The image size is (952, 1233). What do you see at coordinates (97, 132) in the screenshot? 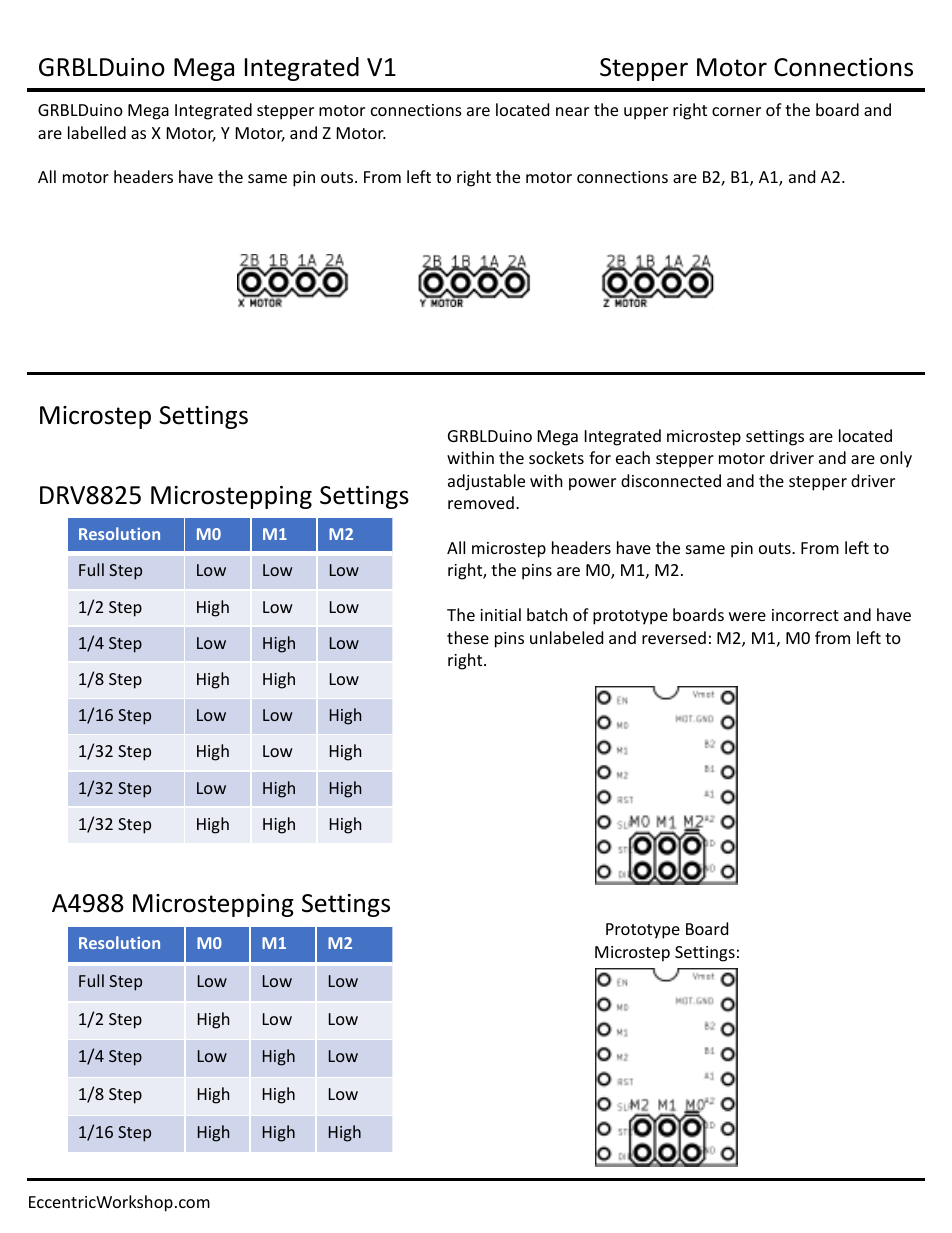
I see `labelled` at bounding box center [97, 132].
